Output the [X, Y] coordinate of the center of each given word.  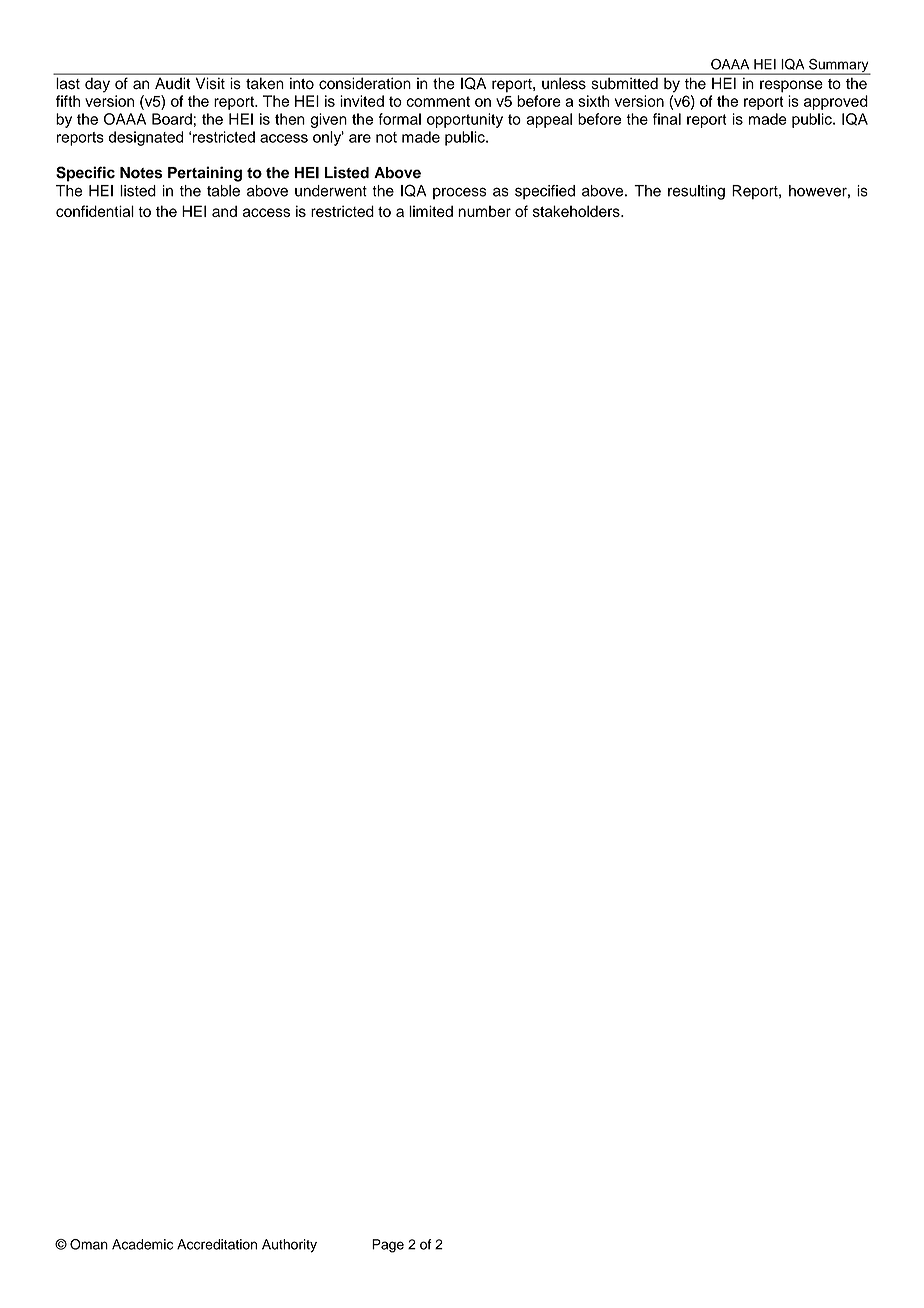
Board [172, 119]
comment [438, 101]
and [224, 211]
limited [431, 211]
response [791, 86]
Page [388, 1246]
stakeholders [577, 211]
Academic [142, 1244]
